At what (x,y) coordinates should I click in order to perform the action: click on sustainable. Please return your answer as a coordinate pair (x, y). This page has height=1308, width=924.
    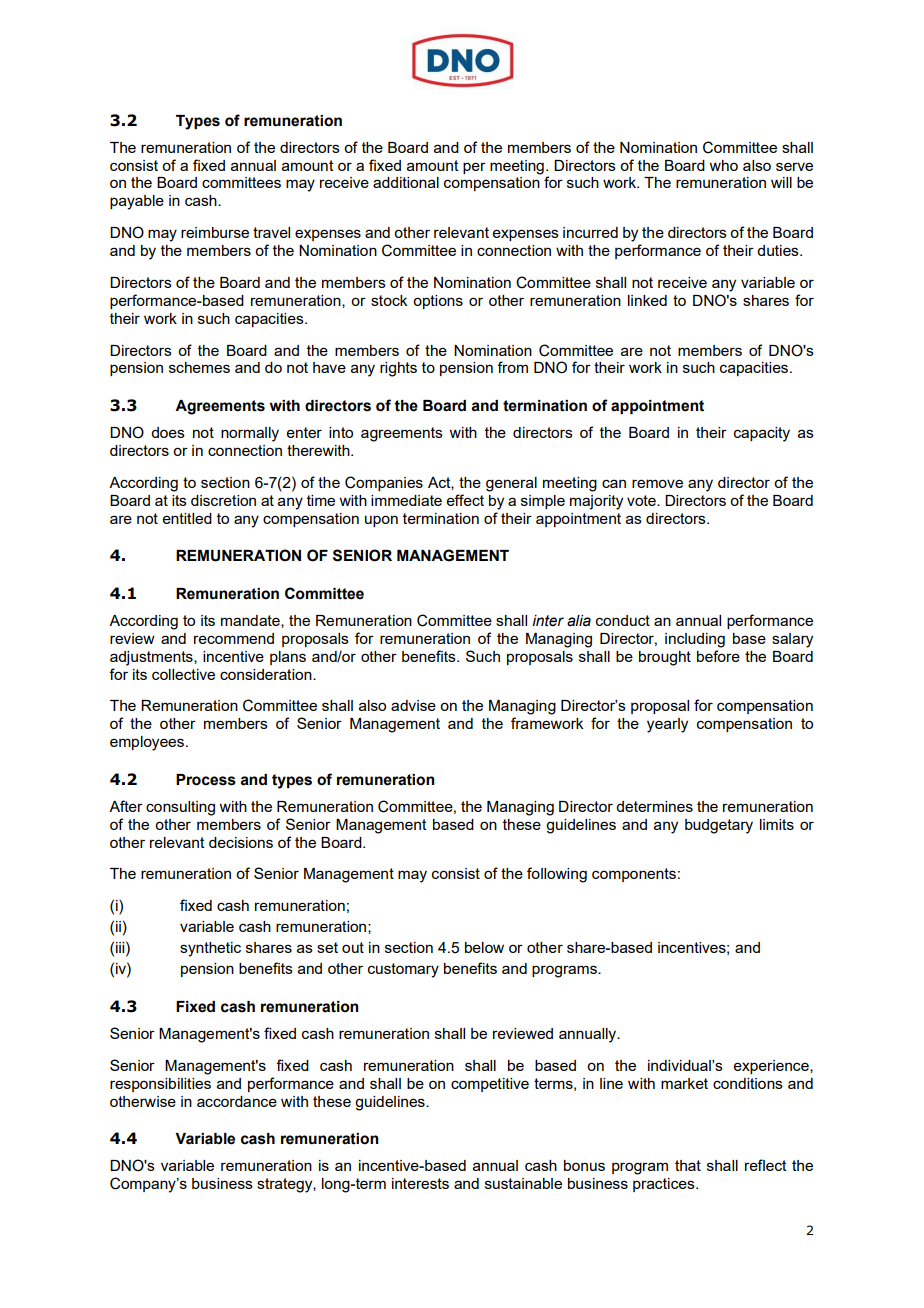
    Looking at the image, I should click on (523, 1183).
